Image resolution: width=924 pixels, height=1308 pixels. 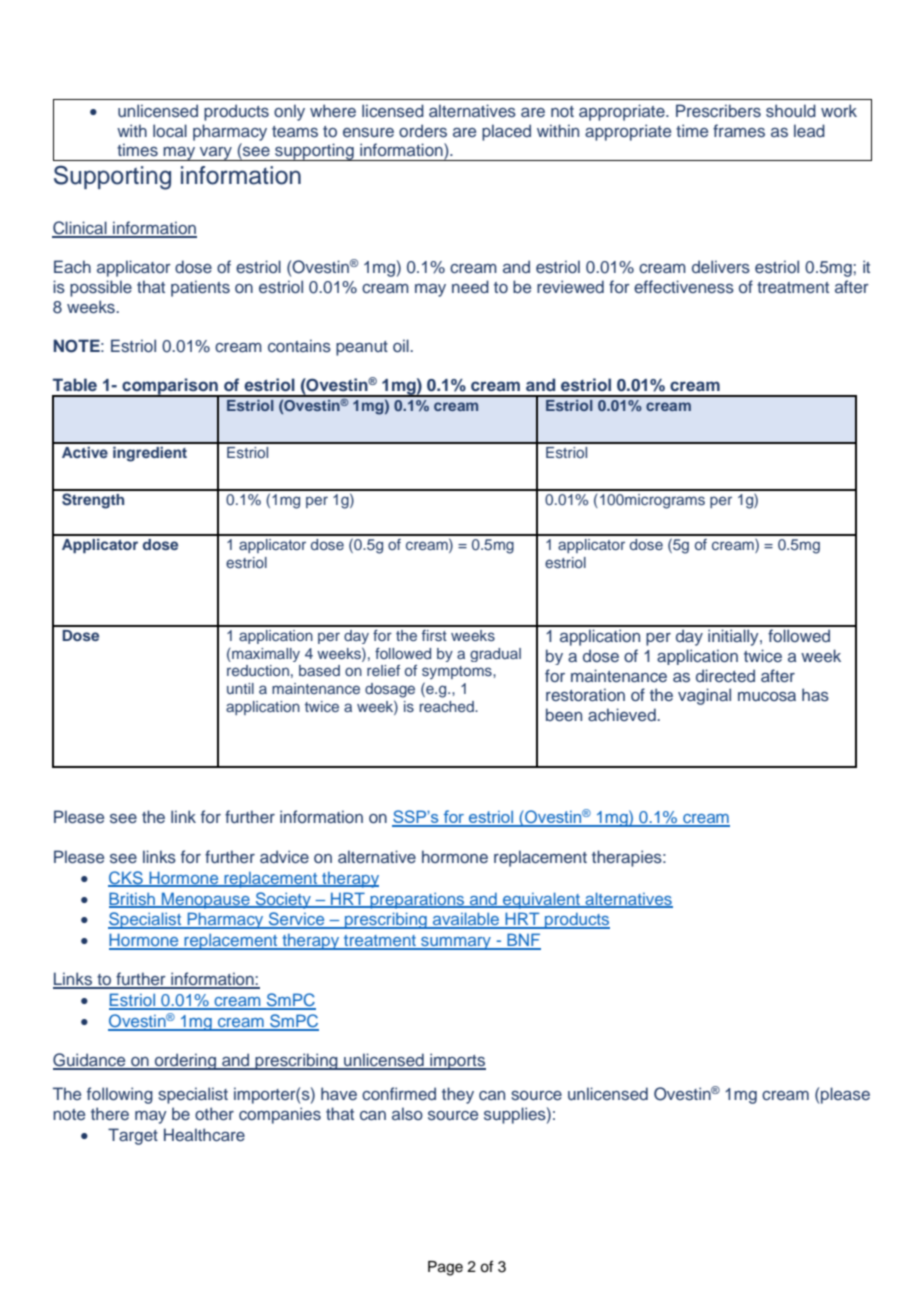 I want to click on British, so click(x=133, y=899).
